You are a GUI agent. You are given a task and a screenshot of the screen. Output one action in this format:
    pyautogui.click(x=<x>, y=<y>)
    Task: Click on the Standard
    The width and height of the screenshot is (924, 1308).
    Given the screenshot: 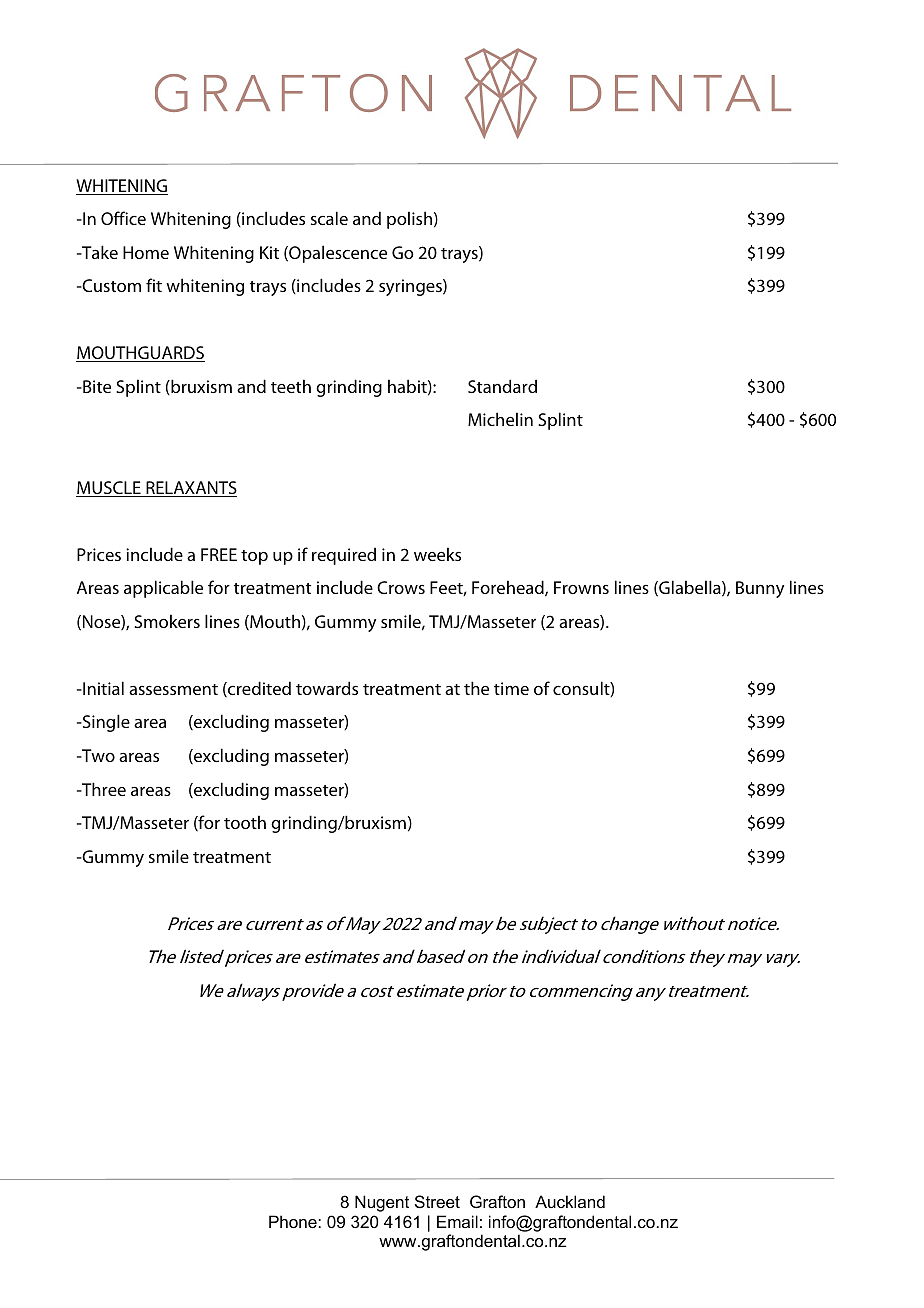 What is the action you would take?
    pyautogui.click(x=502, y=386)
